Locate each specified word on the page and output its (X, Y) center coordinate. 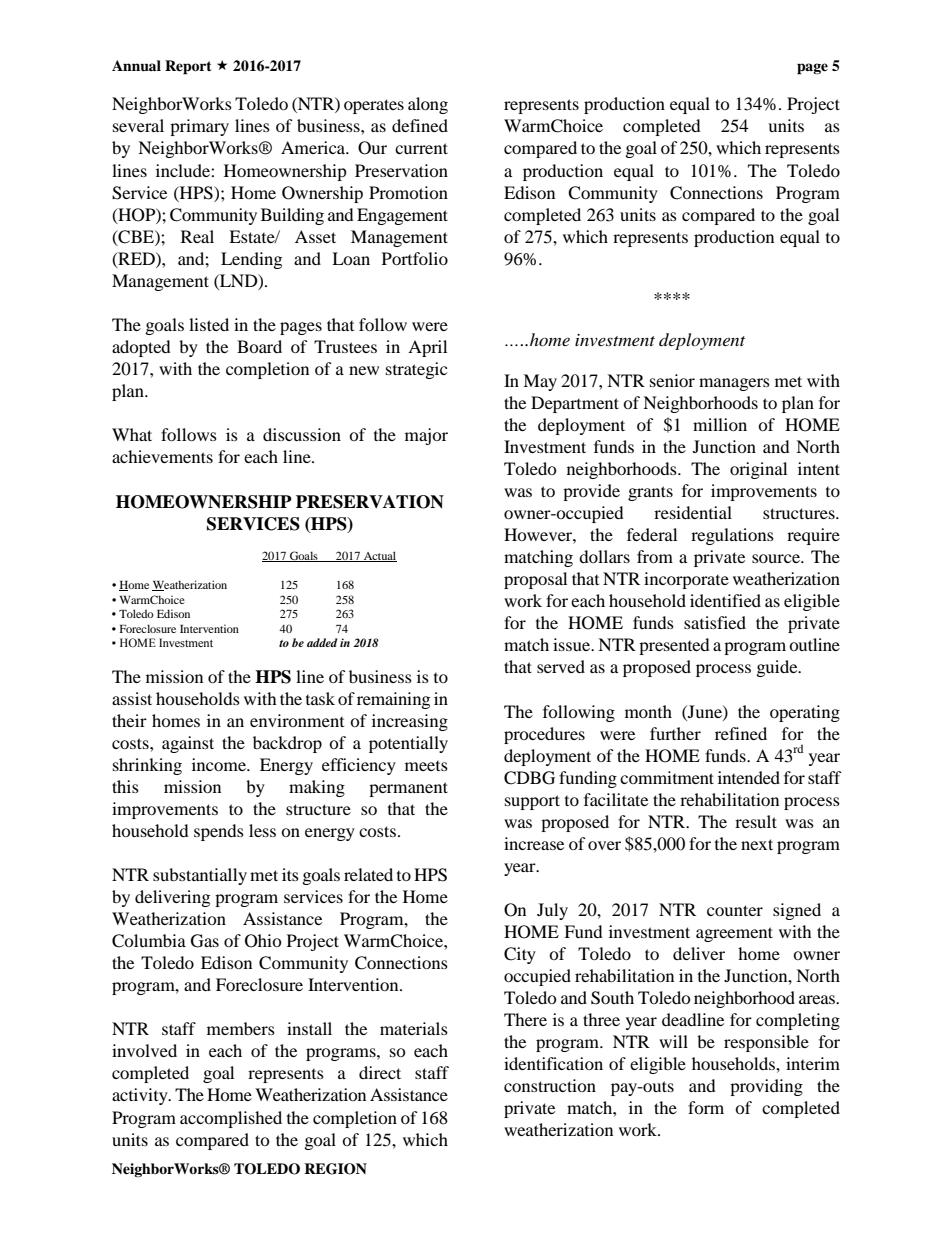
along (428, 105)
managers (734, 384)
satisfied (715, 622)
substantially (200, 876)
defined (420, 125)
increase (534, 843)
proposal (535, 580)
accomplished (231, 1119)
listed (209, 324)
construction (550, 1085)
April (427, 348)
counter (735, 910)
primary (199, 127)
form (706, 1107)
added (322, 642)
